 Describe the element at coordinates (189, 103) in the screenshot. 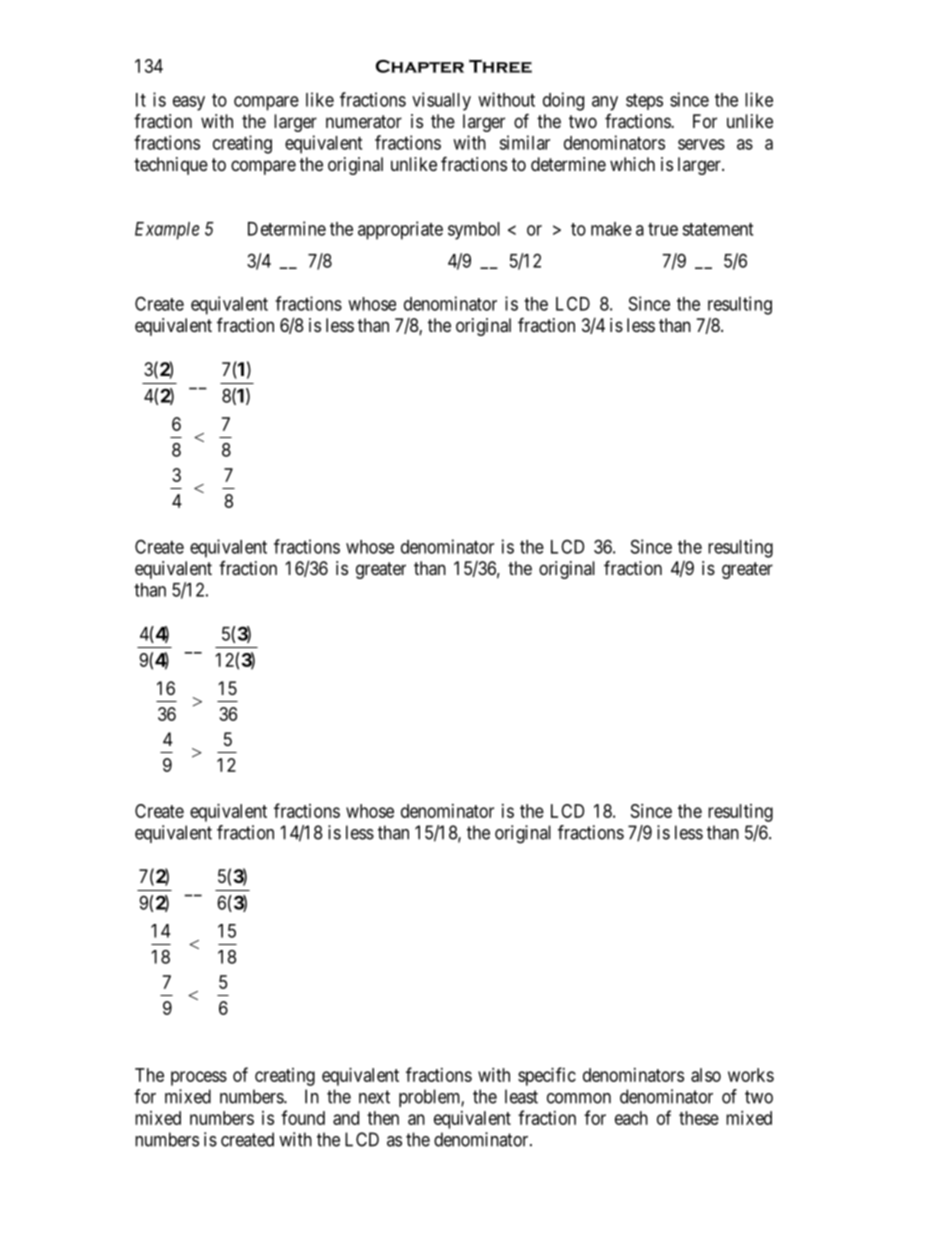

I see `easy` at that location.
